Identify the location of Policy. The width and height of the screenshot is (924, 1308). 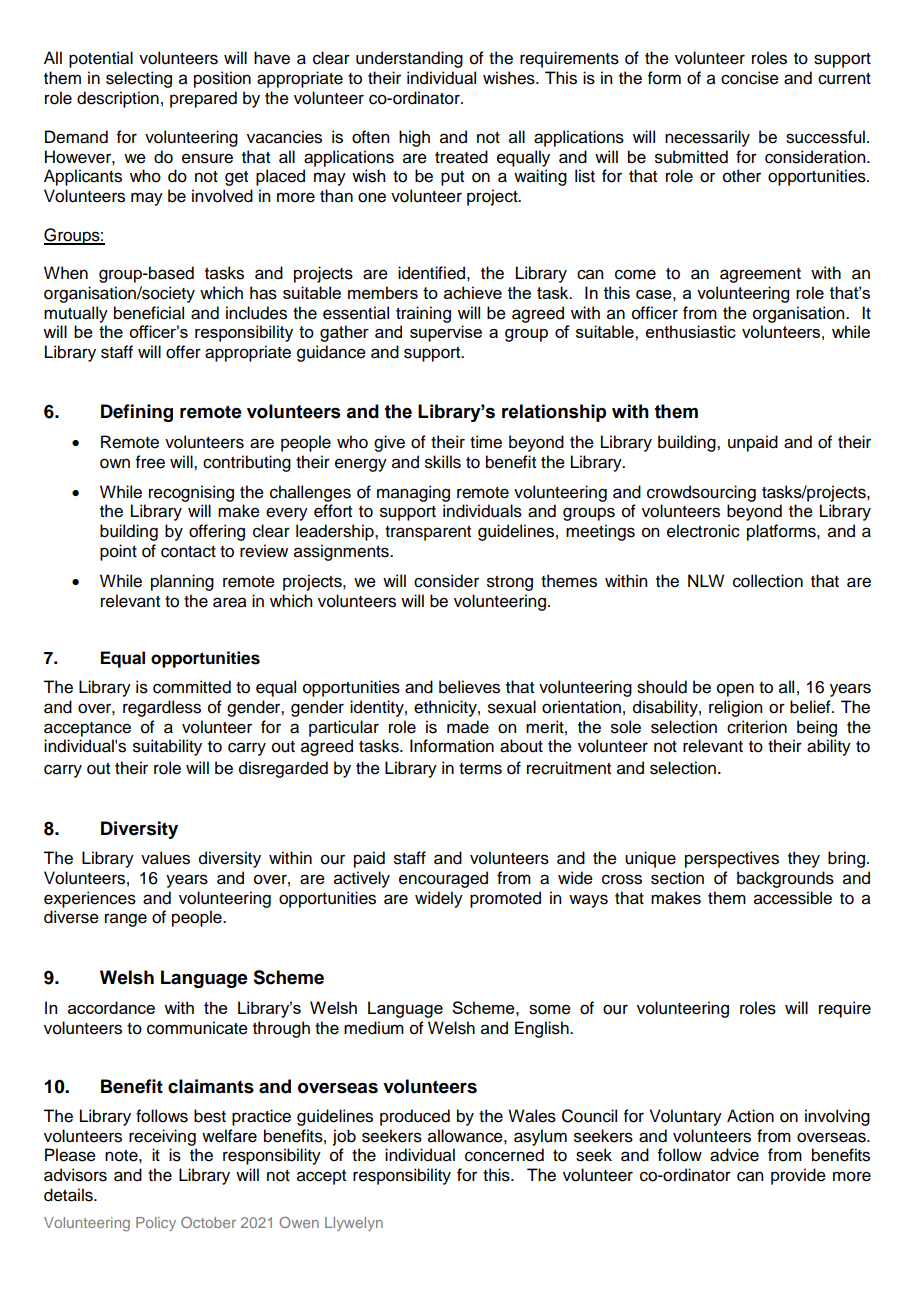
(156, 1224).
